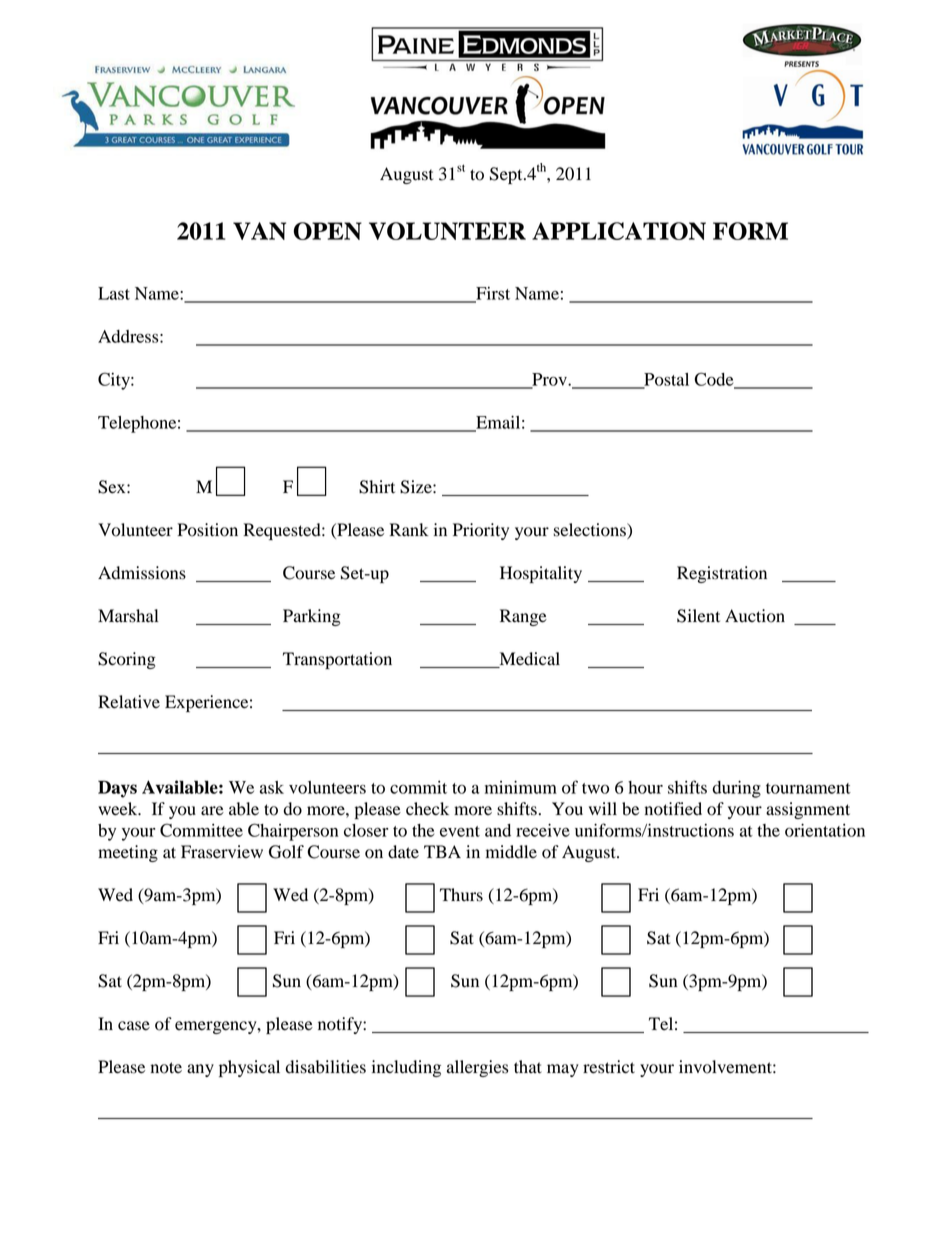 Image resolution: width=952 pixels, height=1233 pixels. I want to click on Code, so click(715, 380).
